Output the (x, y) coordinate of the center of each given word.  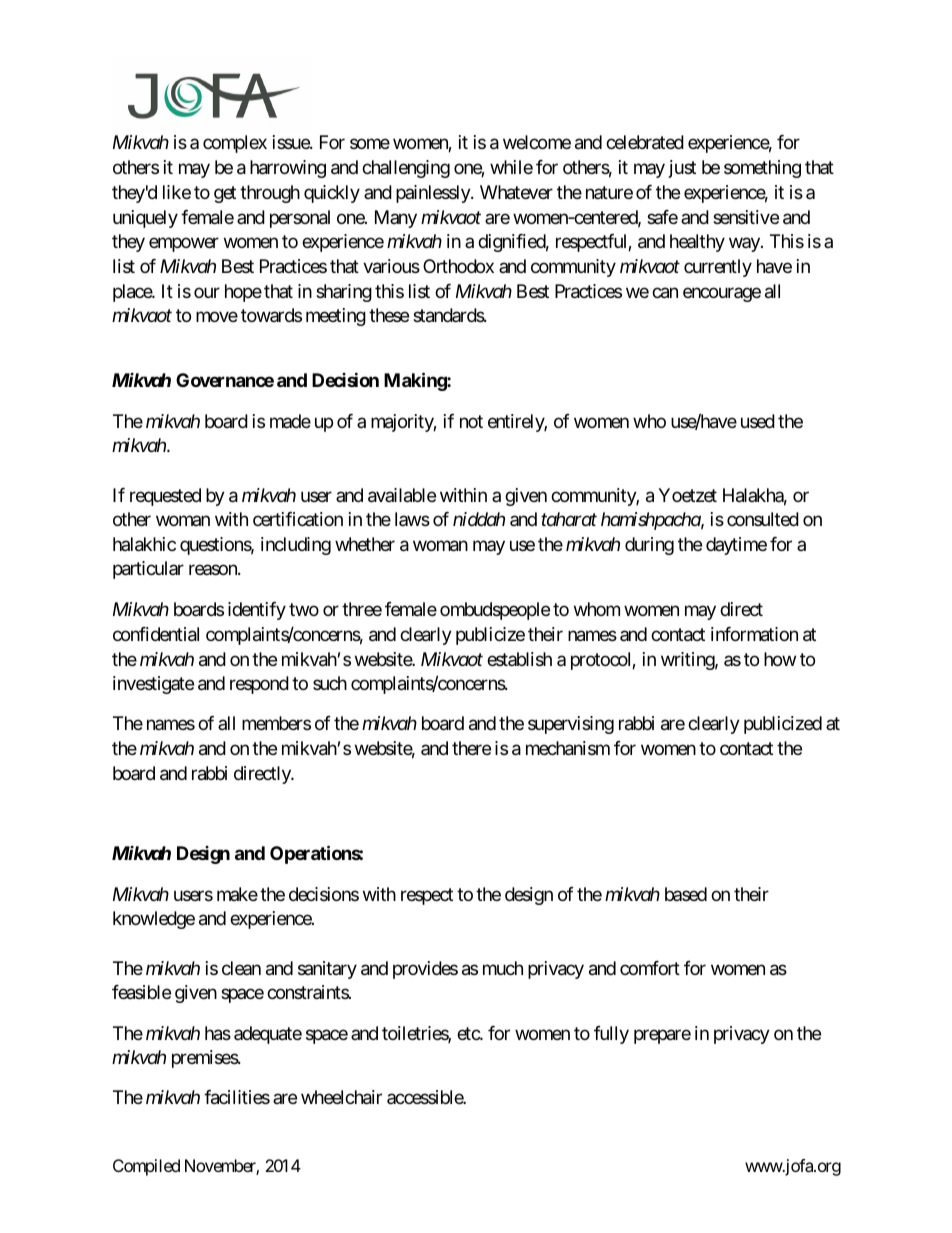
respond (259, 685)
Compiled (146, 1167)
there (471, 748)
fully (611, 1035)
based (686, 894)
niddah (479, 519)
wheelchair (341, 1097)
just (682, 169)
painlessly (434, 194)
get (225, 194)
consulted (763, 519)
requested (165, 497)
